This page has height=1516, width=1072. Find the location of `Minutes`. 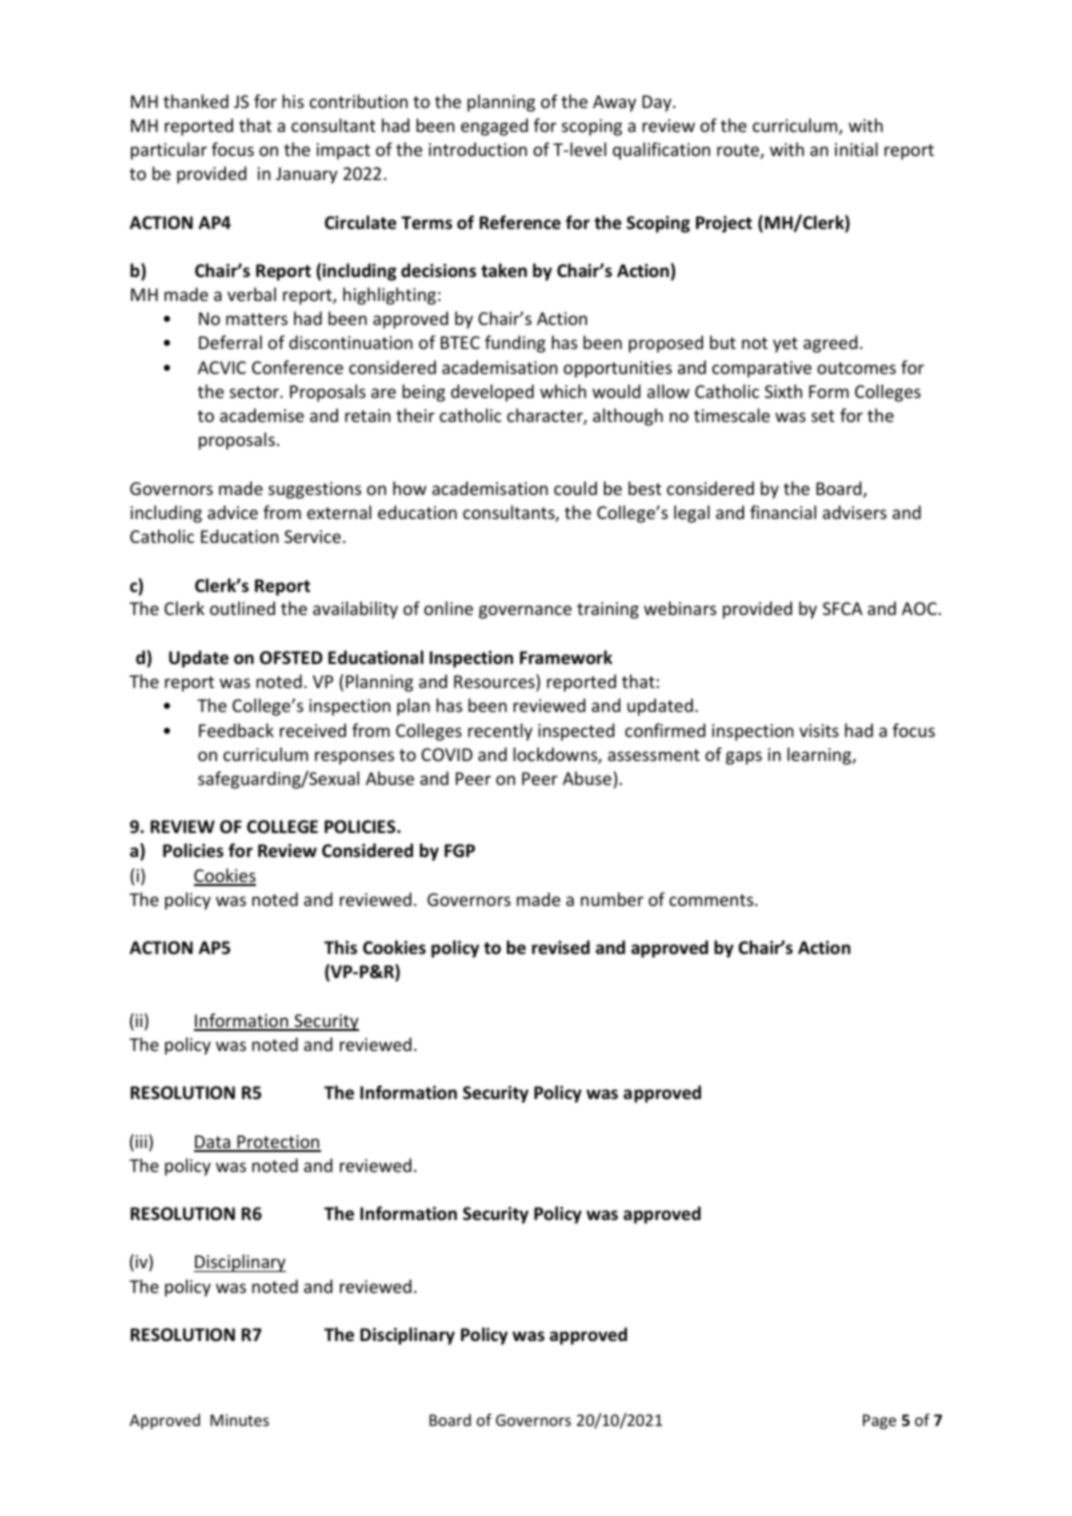

Minutes is located at coordinates (239, 1420).
